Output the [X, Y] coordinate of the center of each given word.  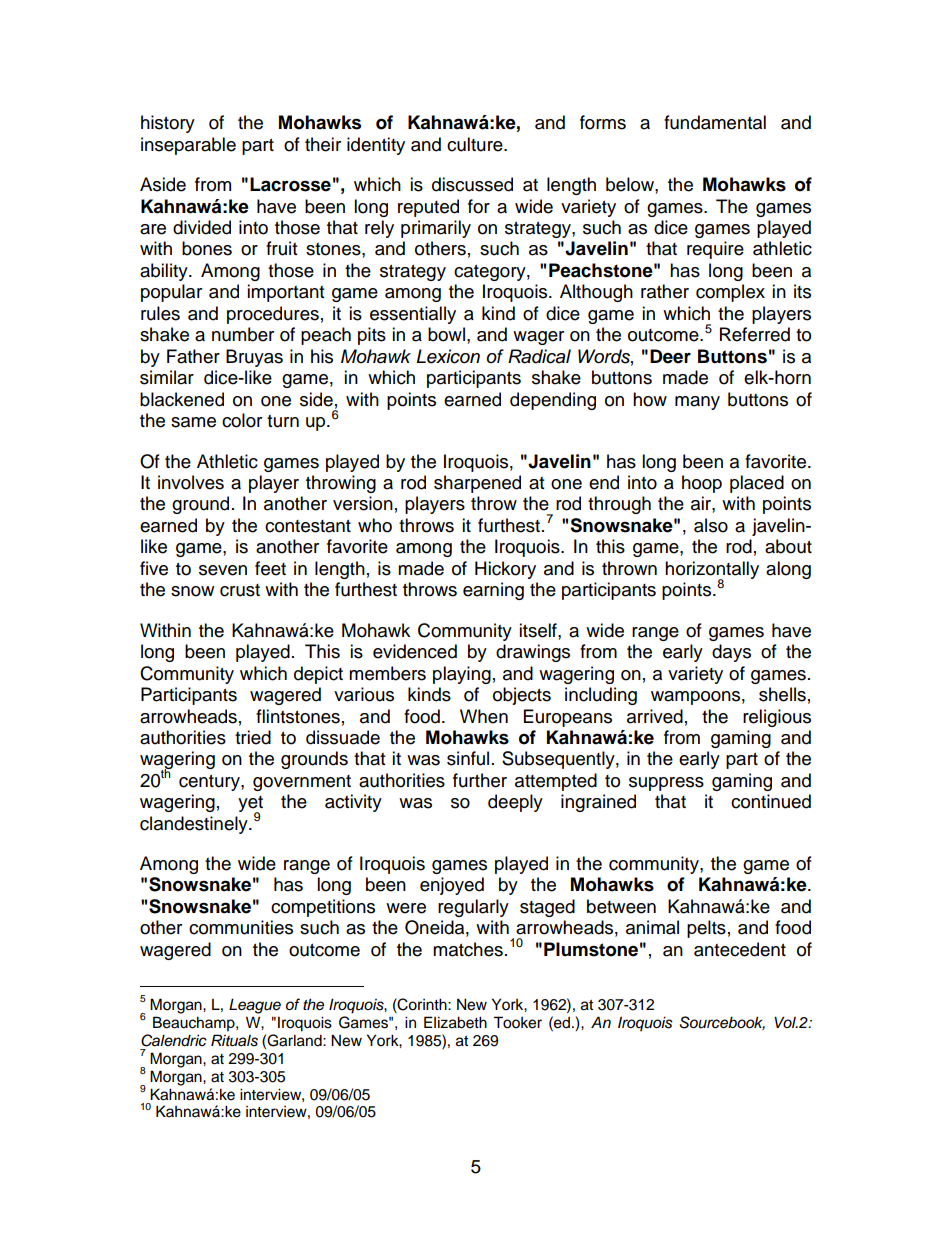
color [242, 420]
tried [253, 737]
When [484, 716]
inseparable [188, 146]
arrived [655, 716]
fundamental [715, 122]
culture [476, 144]
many [697, 403]
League [255, 1006]
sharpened [477, 484]
